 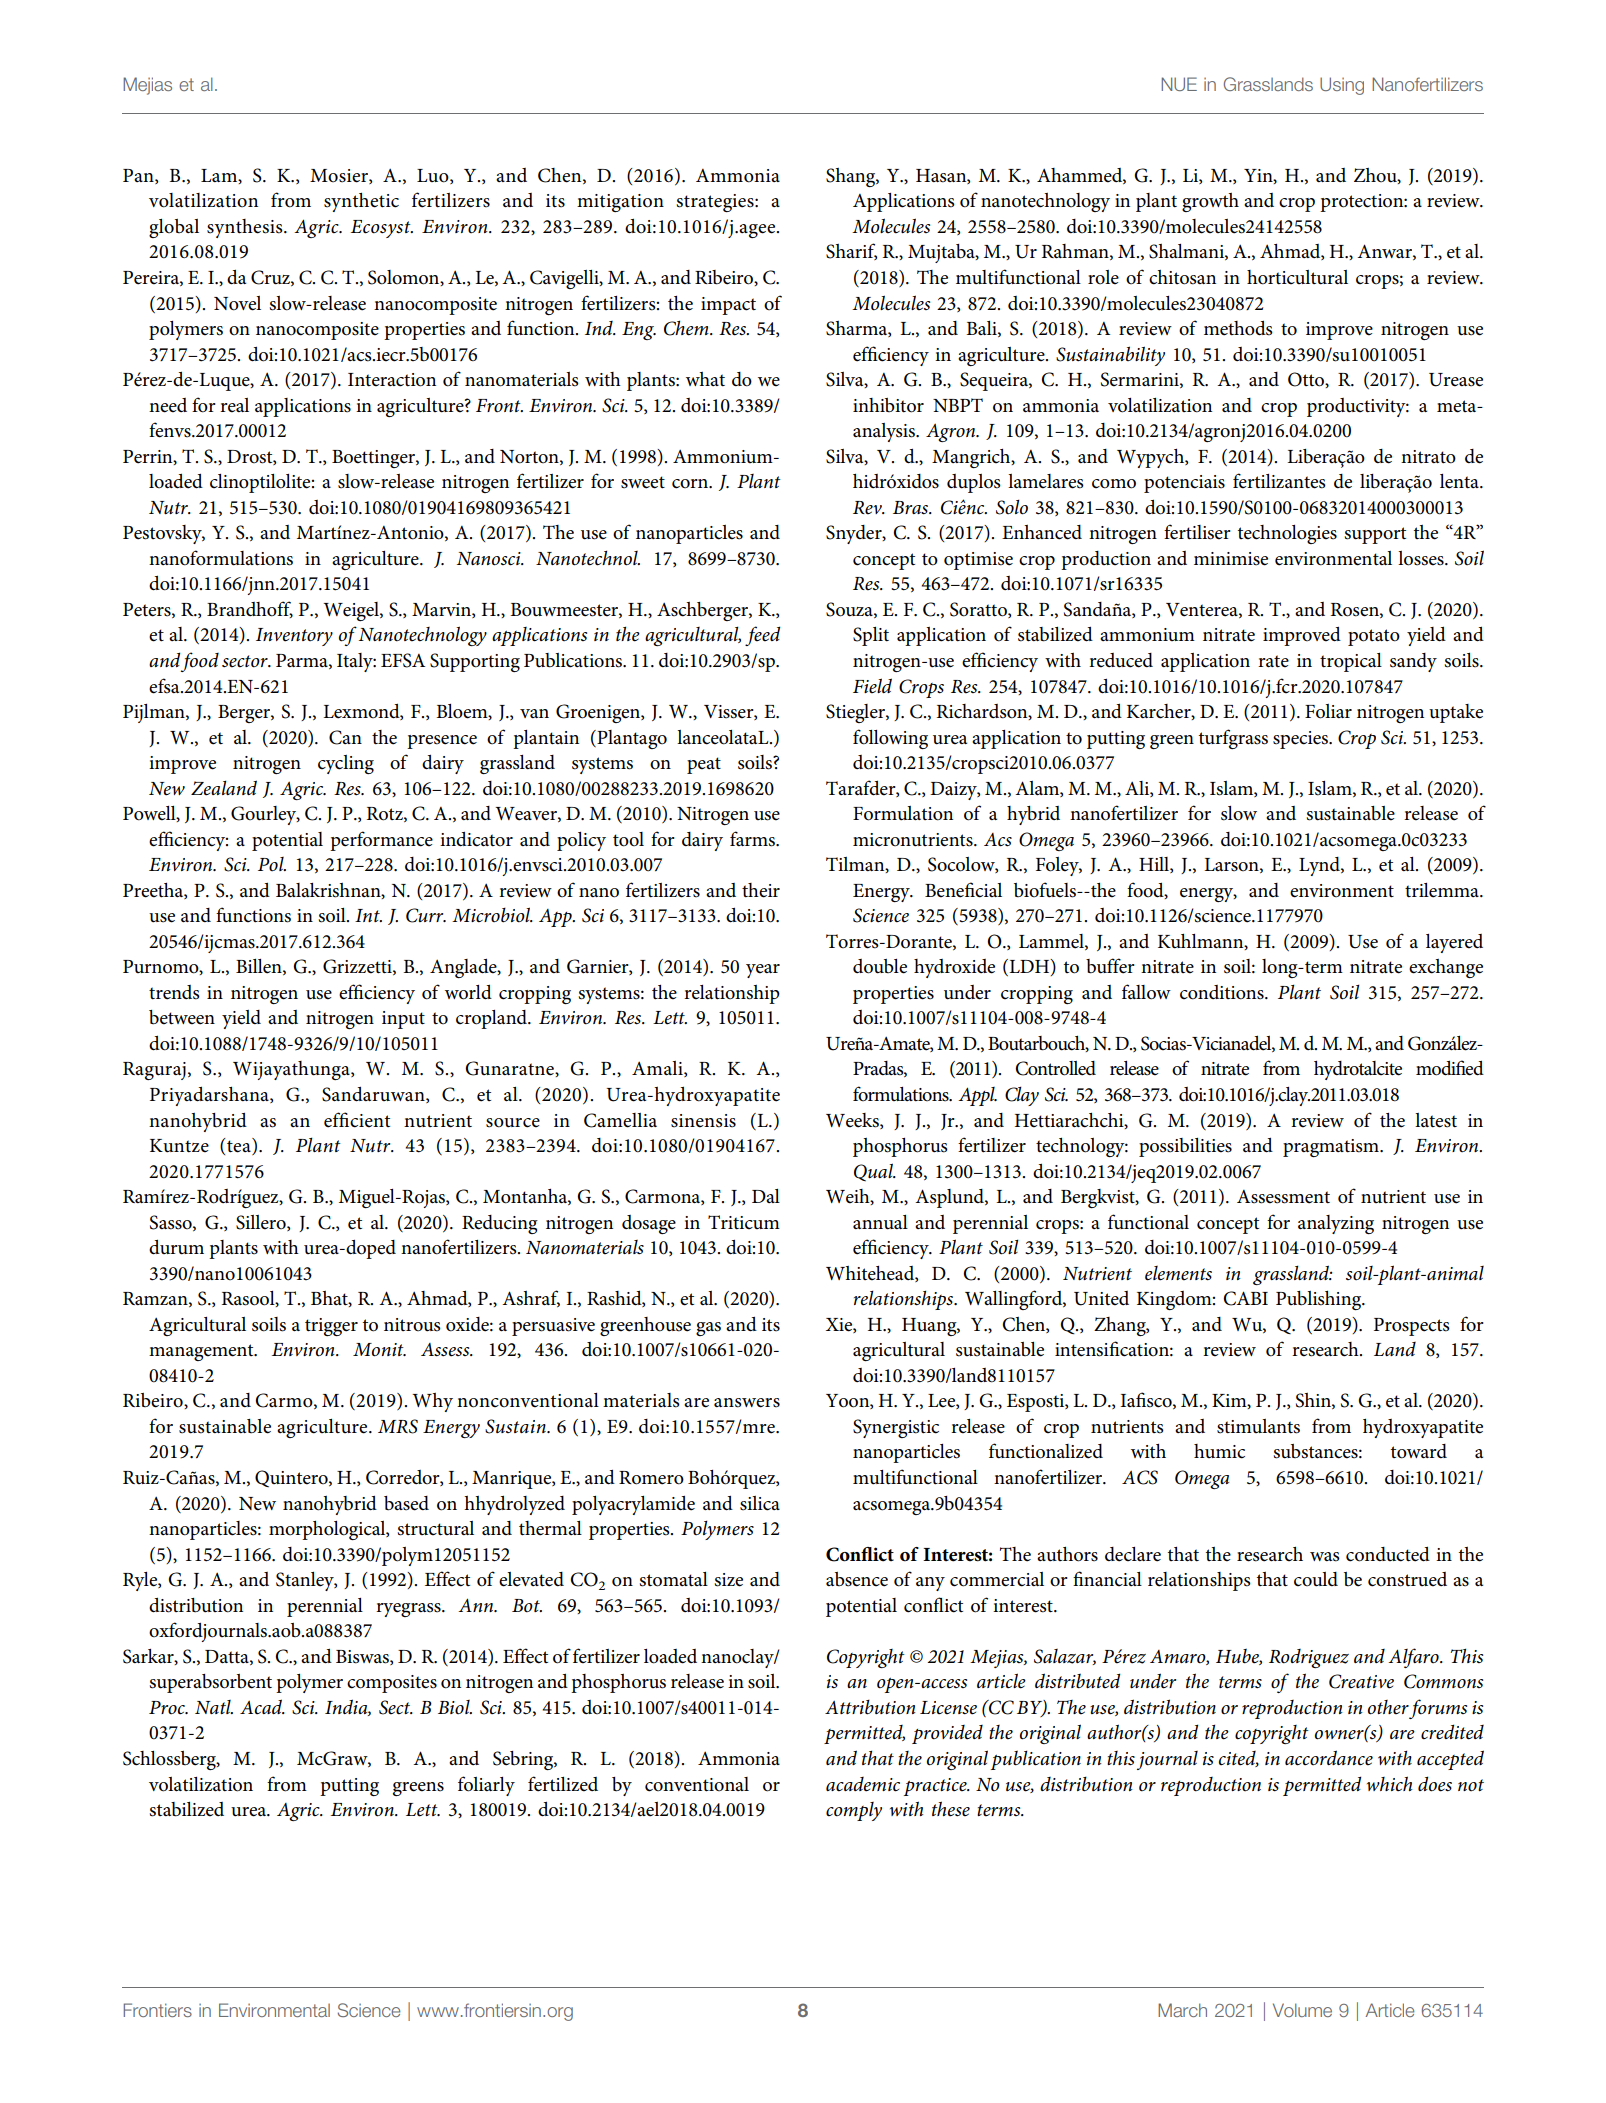 What do you see at coordinates (345, 737) in the document?
I see `Can` at bounding box center [345, 737].
